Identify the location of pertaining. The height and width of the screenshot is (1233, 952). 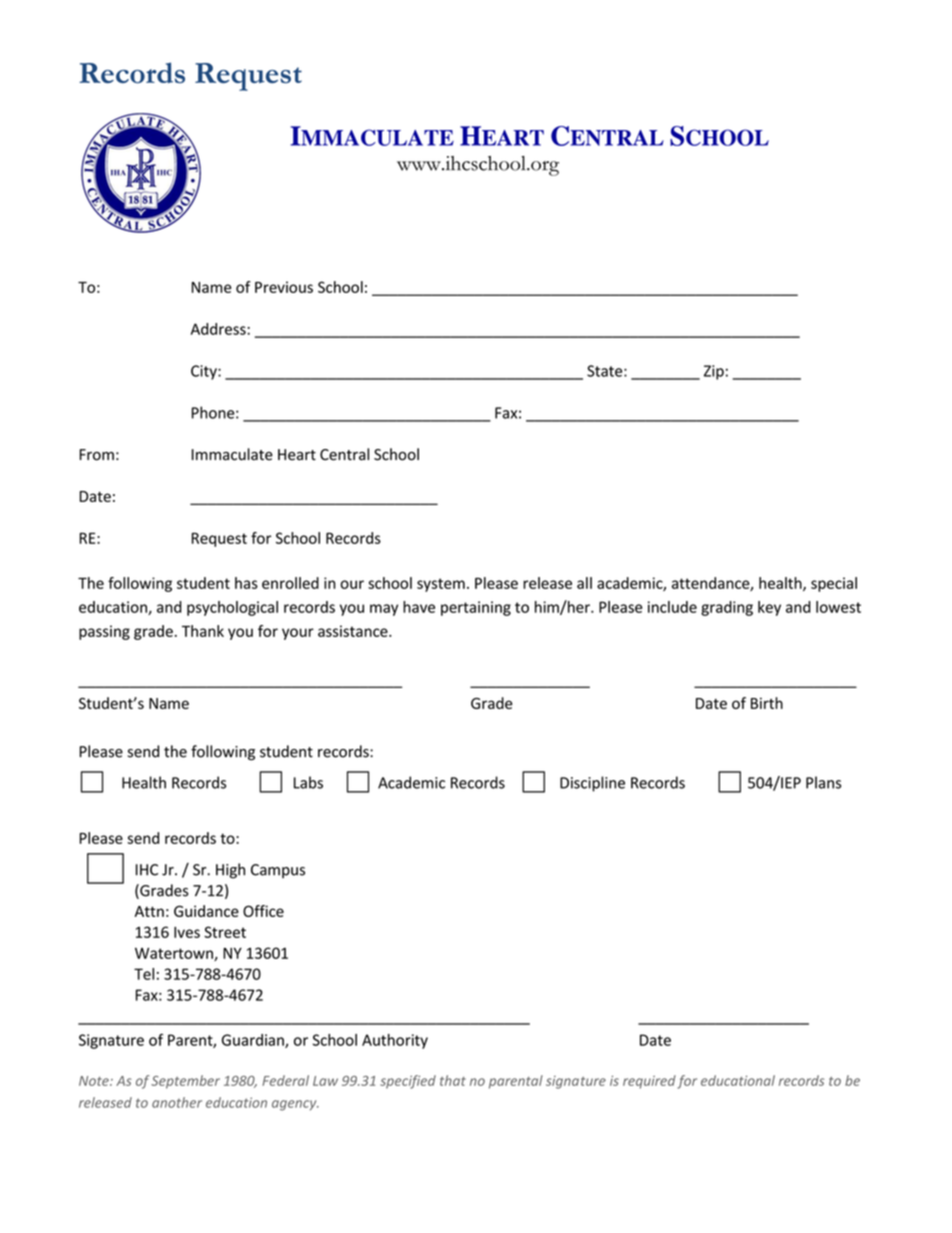
(476, 608).
